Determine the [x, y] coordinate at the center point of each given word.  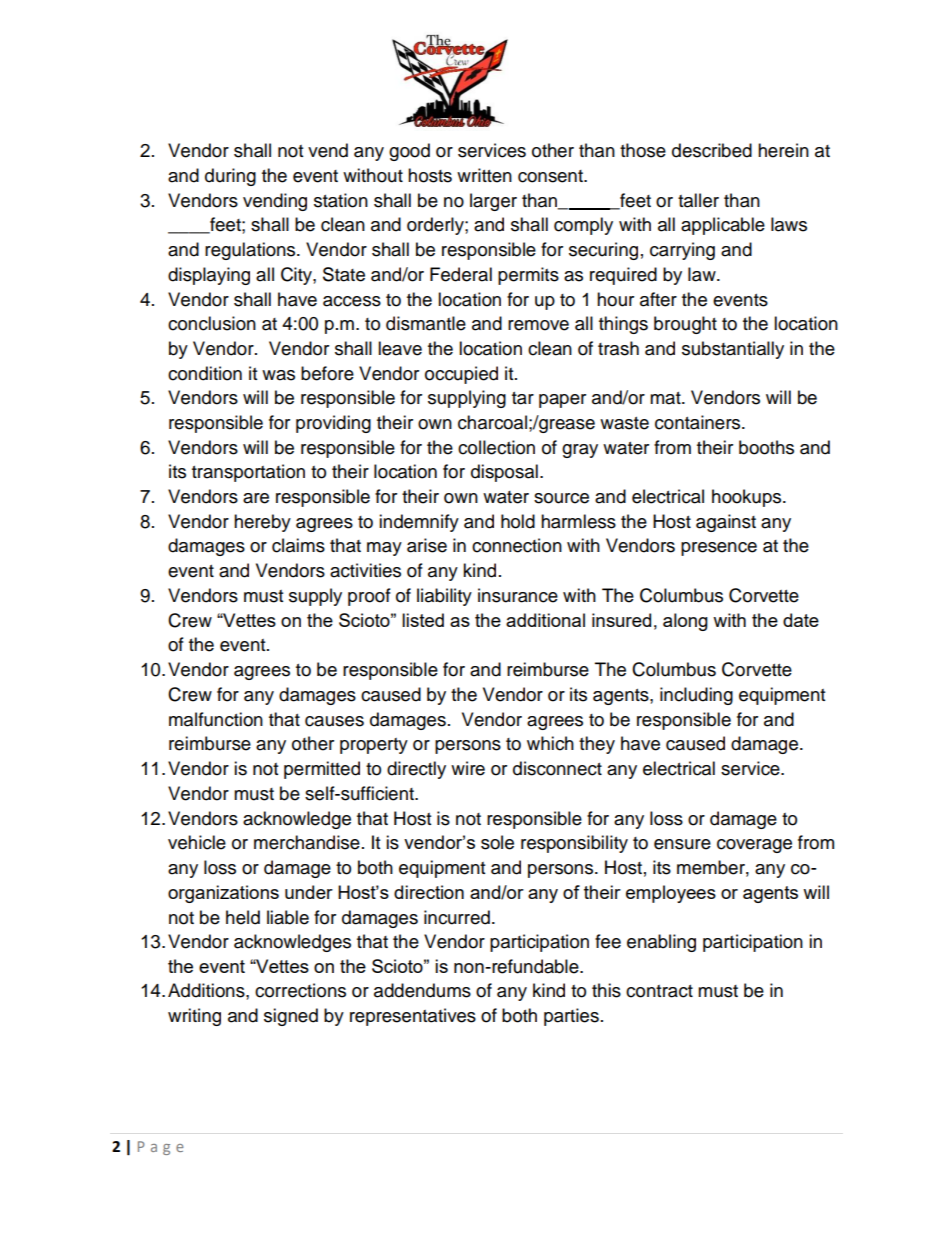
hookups [748, 498]
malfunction [216, 719]
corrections [300, 990]
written [484, 175]
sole [497, 842]
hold [518, 521]
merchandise [307, 842]
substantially [733, 350]
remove [538, 325]
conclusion [212, 323]
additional [545, 620]
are [256, 498]
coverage [754, 846]
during [230, 177]
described [712, 150]
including [696, 696]
